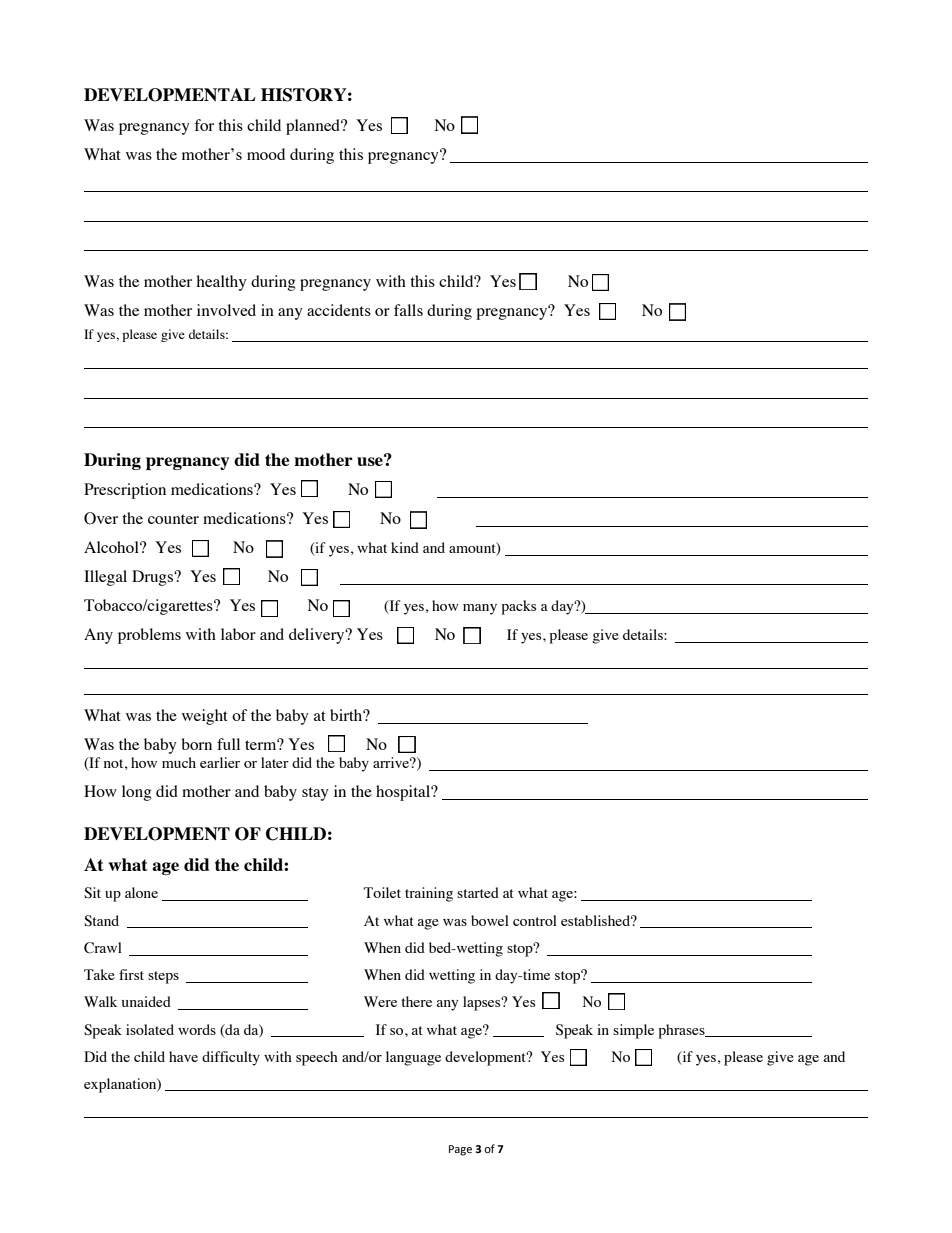  Describe the element at coordinates (314, 127) in the image. I see `planned` at that location.
